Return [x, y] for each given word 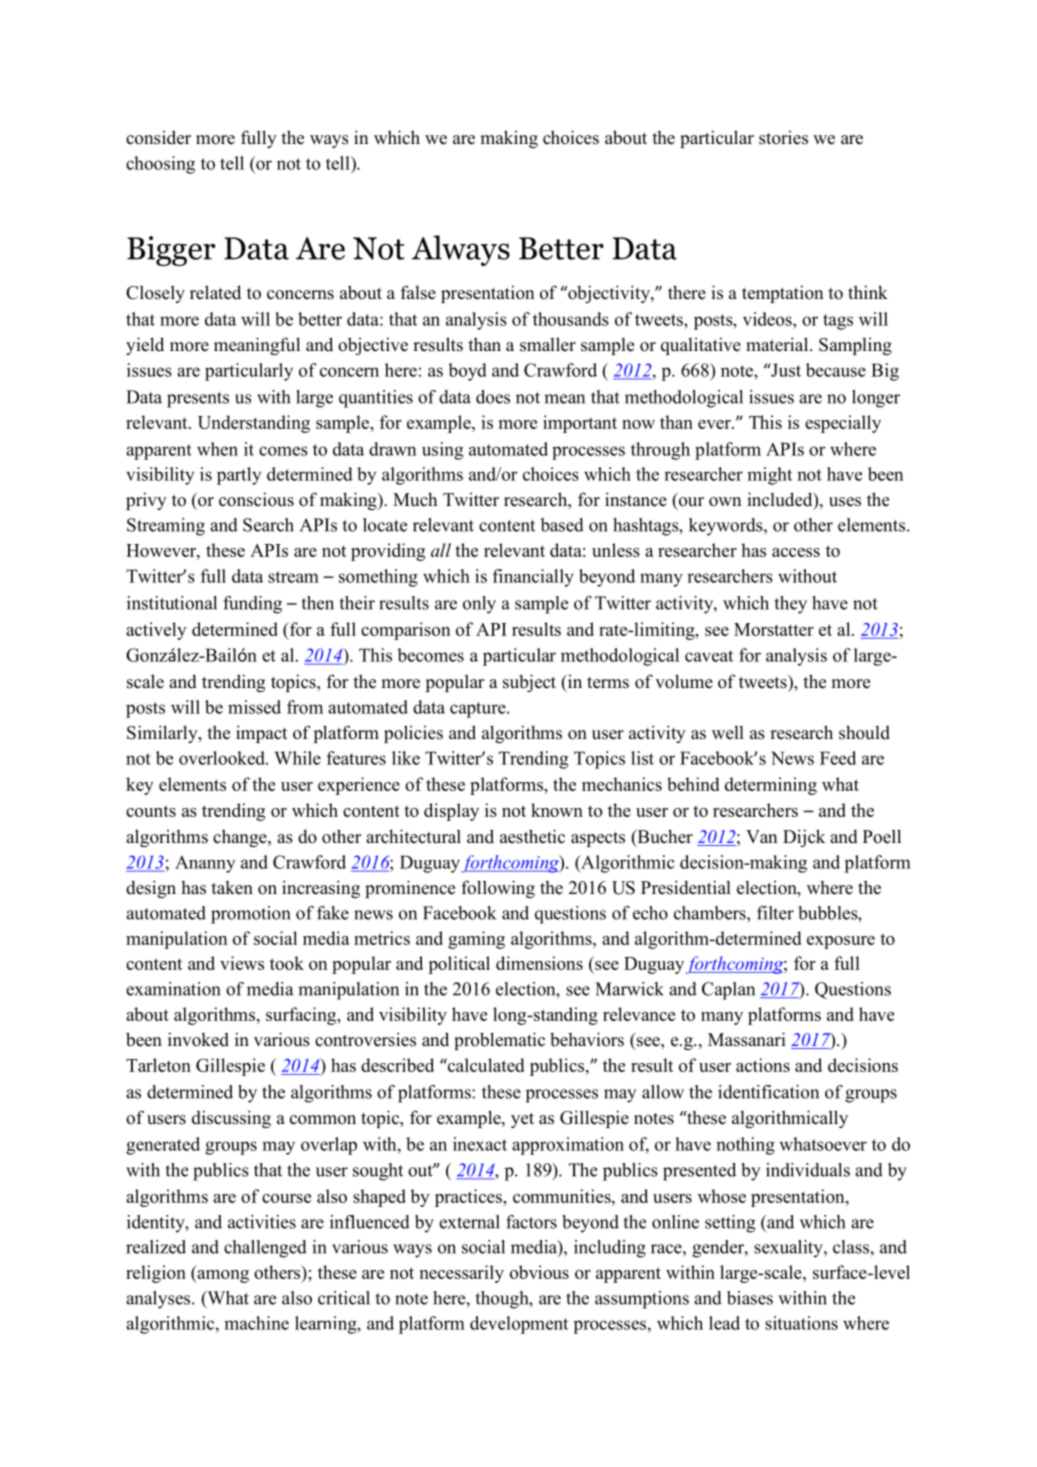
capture [479, 710]
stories [783, 138]
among [222, 1276]
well [728, 732]
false [418, 292]
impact [261, 734]
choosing [160, 165]
